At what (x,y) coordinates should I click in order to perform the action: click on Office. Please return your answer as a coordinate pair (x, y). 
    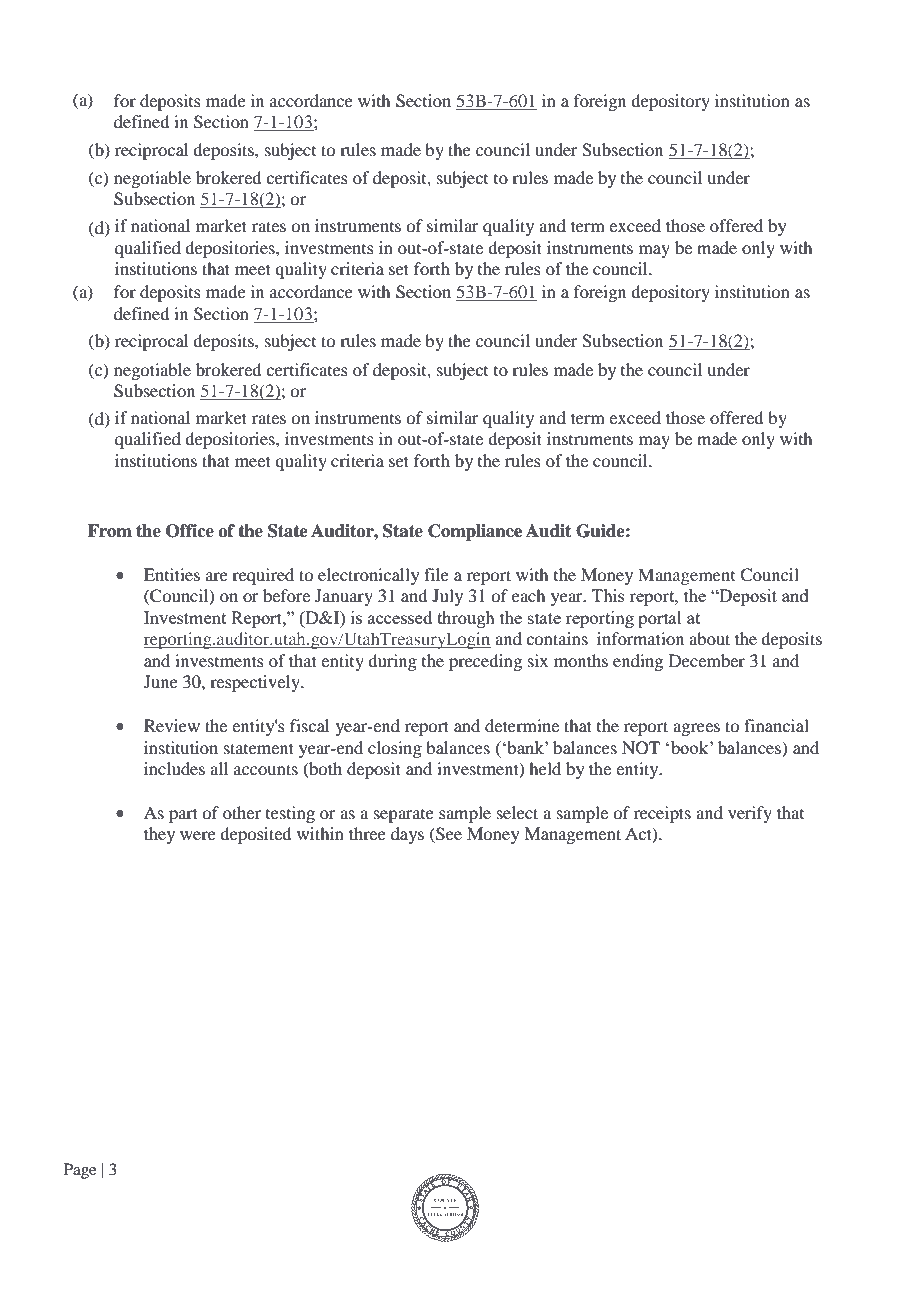
    Looking at the image, I should click on (190, 531).
